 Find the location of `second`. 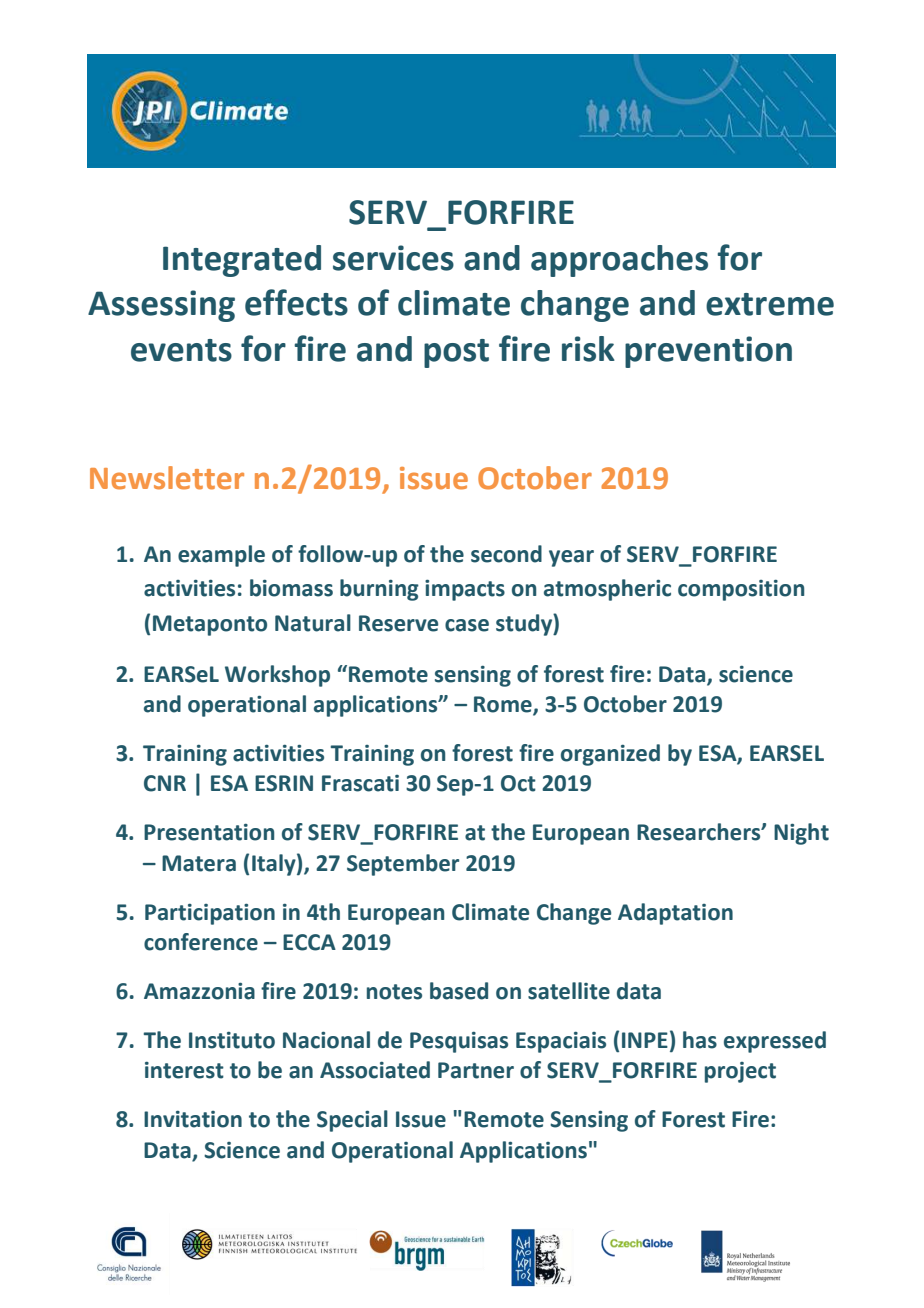

second is located at coordinates (506, 554).
